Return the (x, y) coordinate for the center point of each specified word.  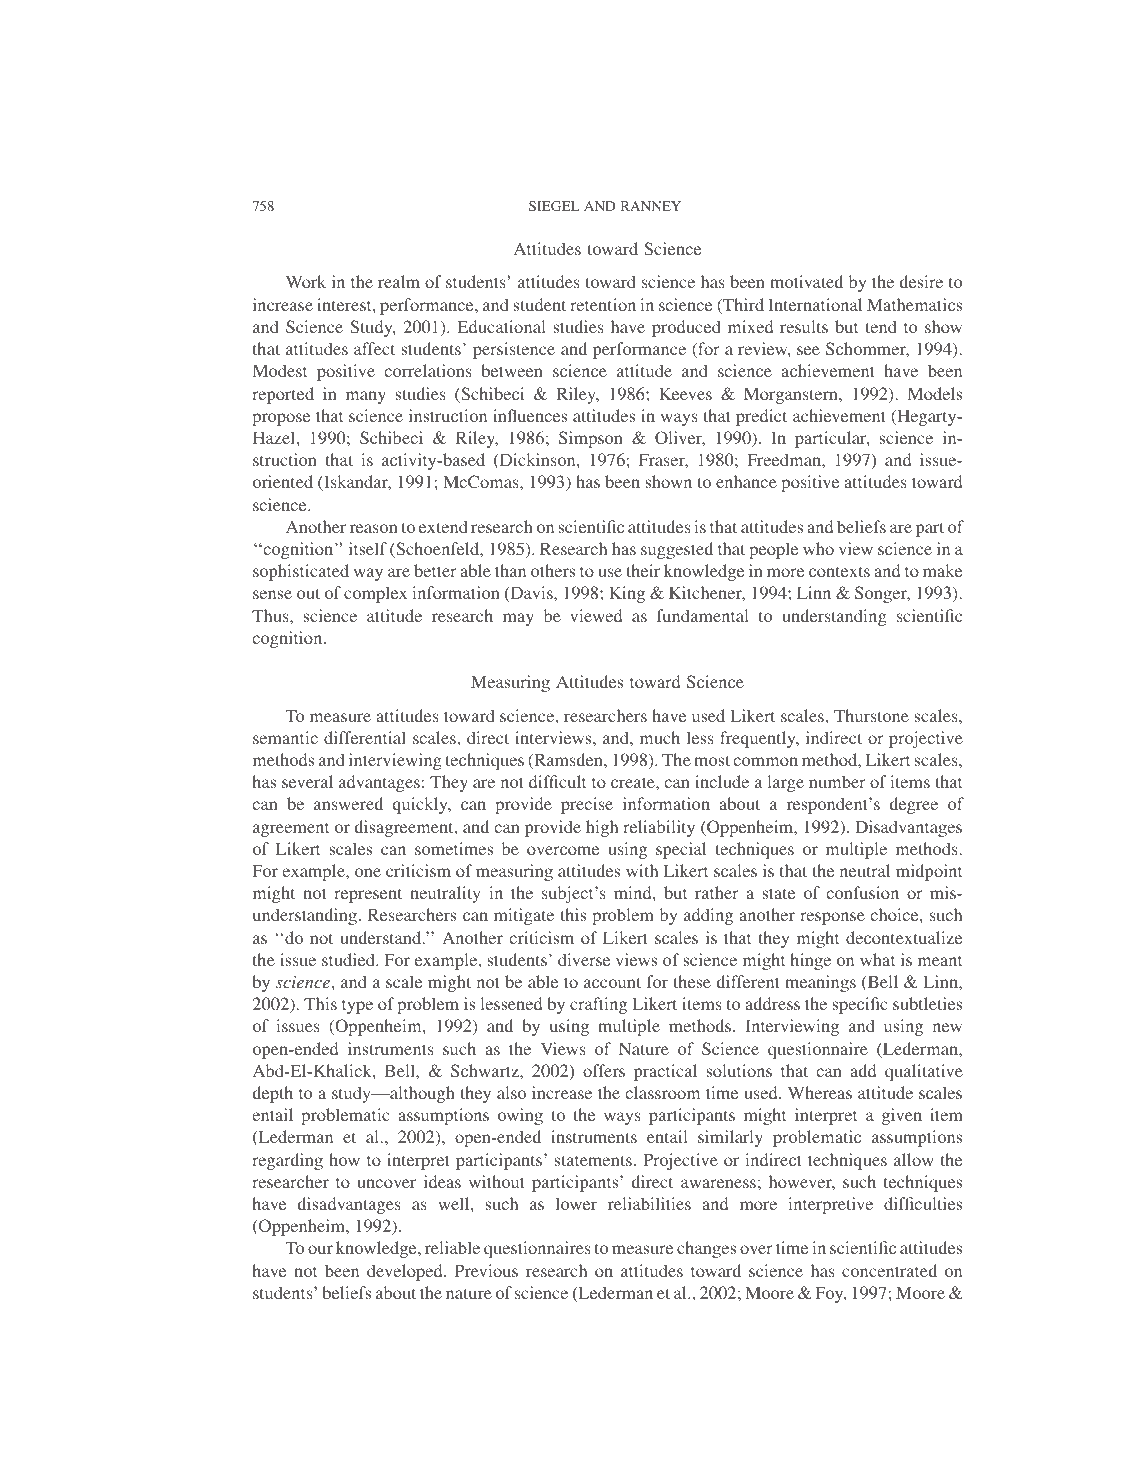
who (818, 548)
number (837, 781)
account (612, 982)
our (320, 1249)
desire (921, 281)
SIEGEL (554, 206)
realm (399, 281)
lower (576, 1203)
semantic (285, 737)
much (660, 737)
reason (374, 528)
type (357, 1007)
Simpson (591, 439)
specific (860, 1005)
